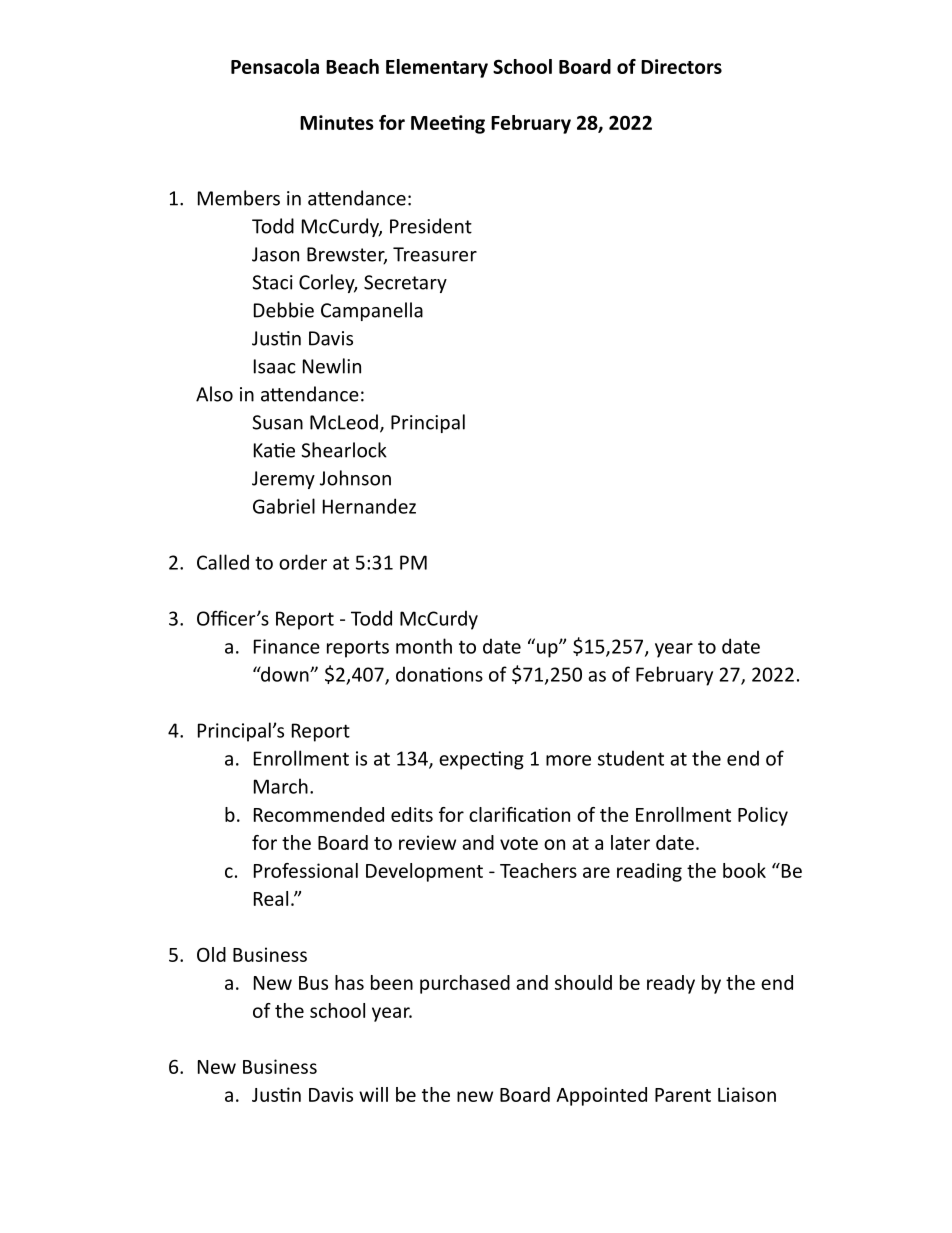 The height and width of the page is (1233, 952). Describe the element at coordinates (437, 68) in the page. I see `Elementary` at that location.
